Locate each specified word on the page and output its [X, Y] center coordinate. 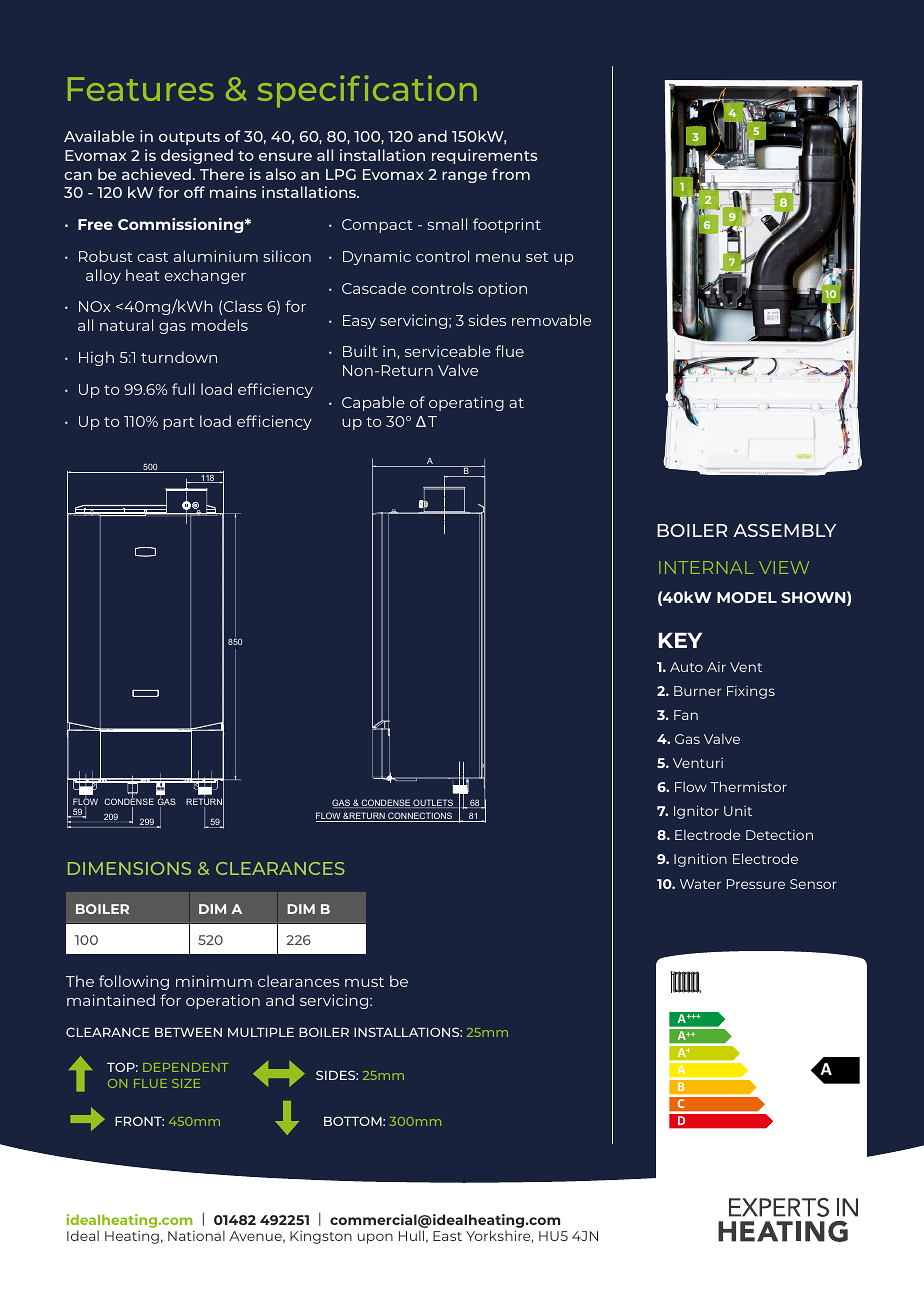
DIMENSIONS [129, 868]
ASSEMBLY [784, 530]
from [511, 174]
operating [466, 403]
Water [700, 884]
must [364, 982]
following [134, 982]
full [183, 389]
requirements [485, 156]
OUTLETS [433, 803]
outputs [189, 138]
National [196, 1235]
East [447, 1236]
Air [716, 667]
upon [375, 1238]
